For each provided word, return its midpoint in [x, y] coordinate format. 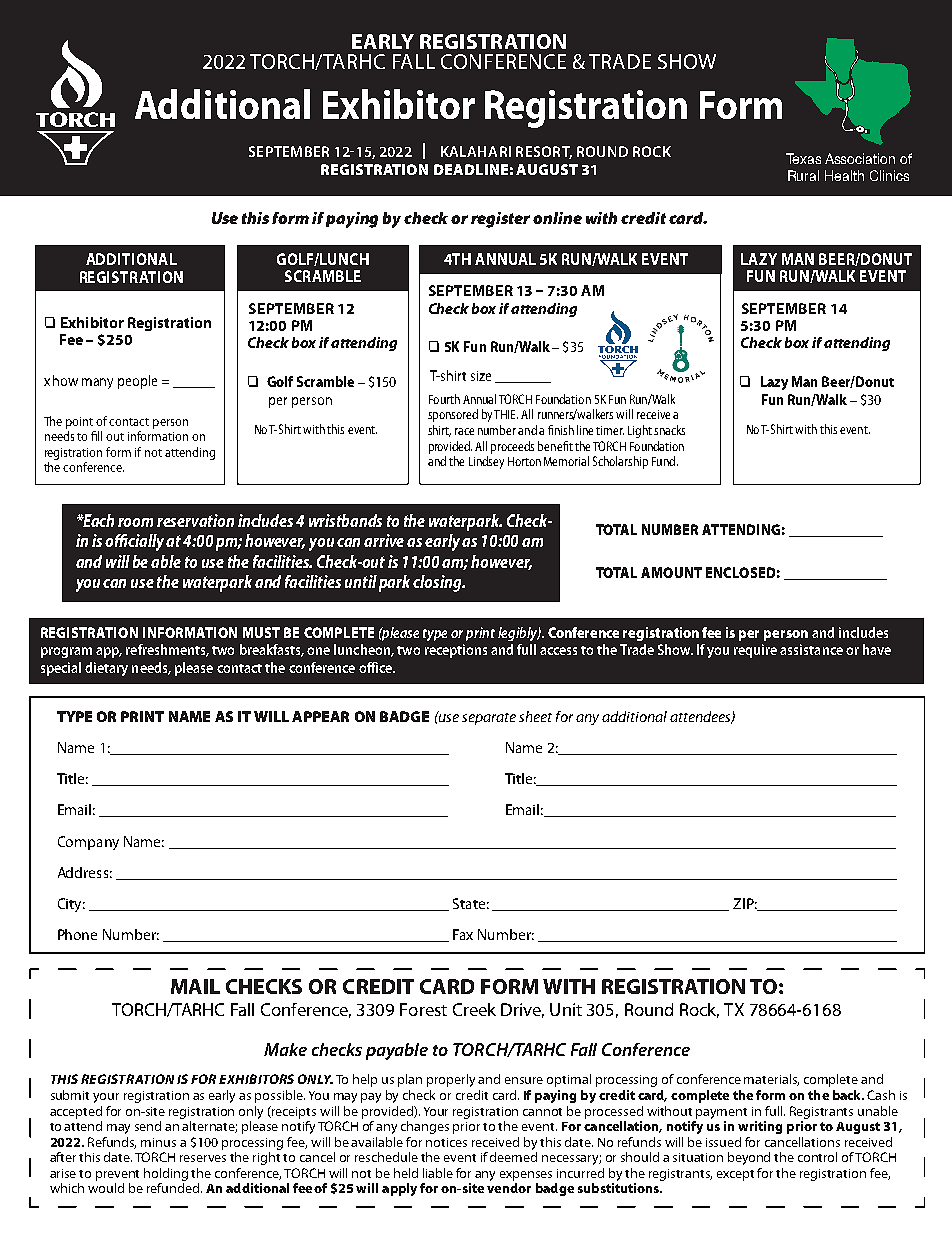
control [817, 1157]
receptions [456, 651]
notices [446, 1142]
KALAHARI [476, 151]
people [137, 382]
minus [158, 1142]
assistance [811, 649]
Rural [803, 175]
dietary [106, 669]
